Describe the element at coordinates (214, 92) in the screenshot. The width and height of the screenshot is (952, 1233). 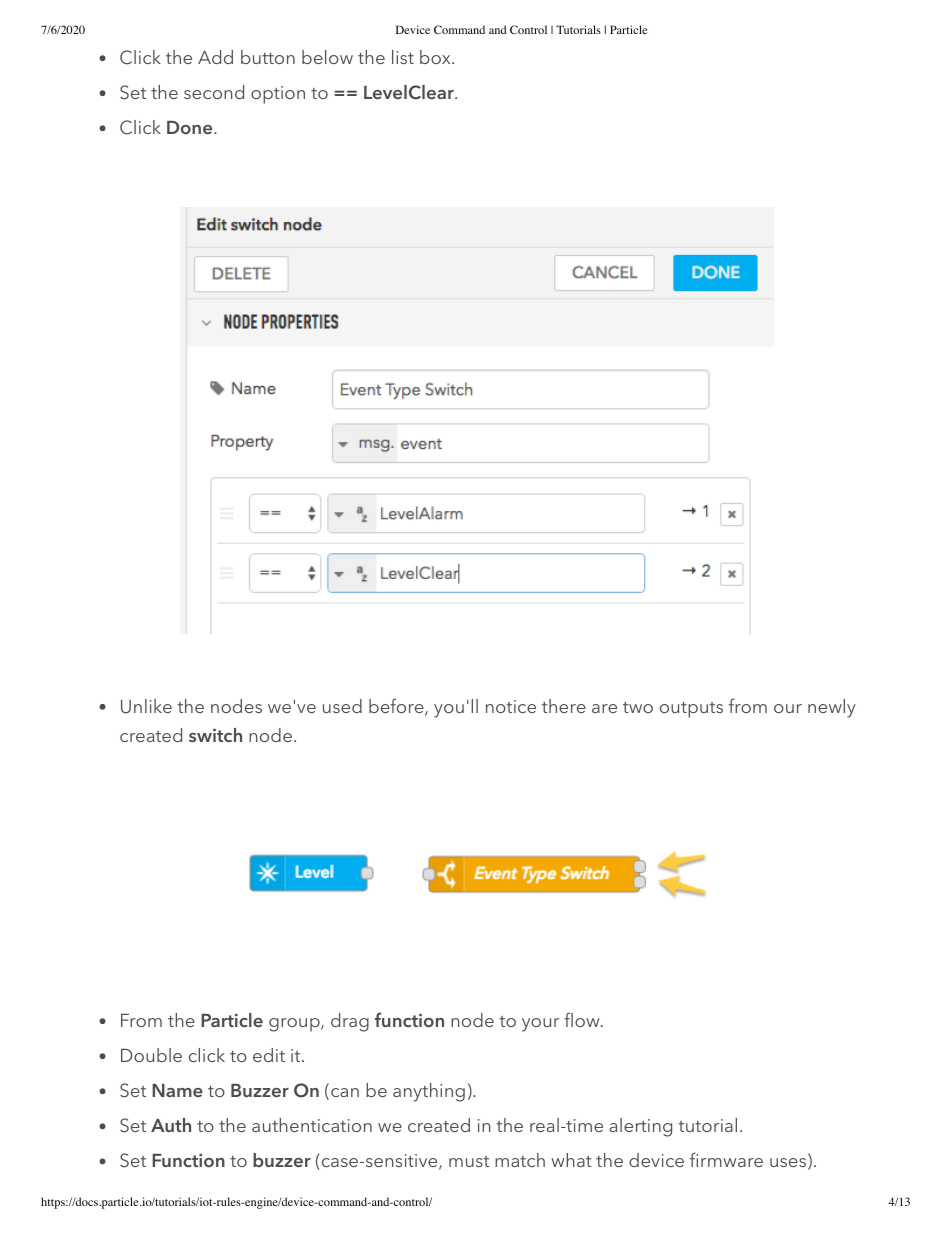
I see `second` at that location.
